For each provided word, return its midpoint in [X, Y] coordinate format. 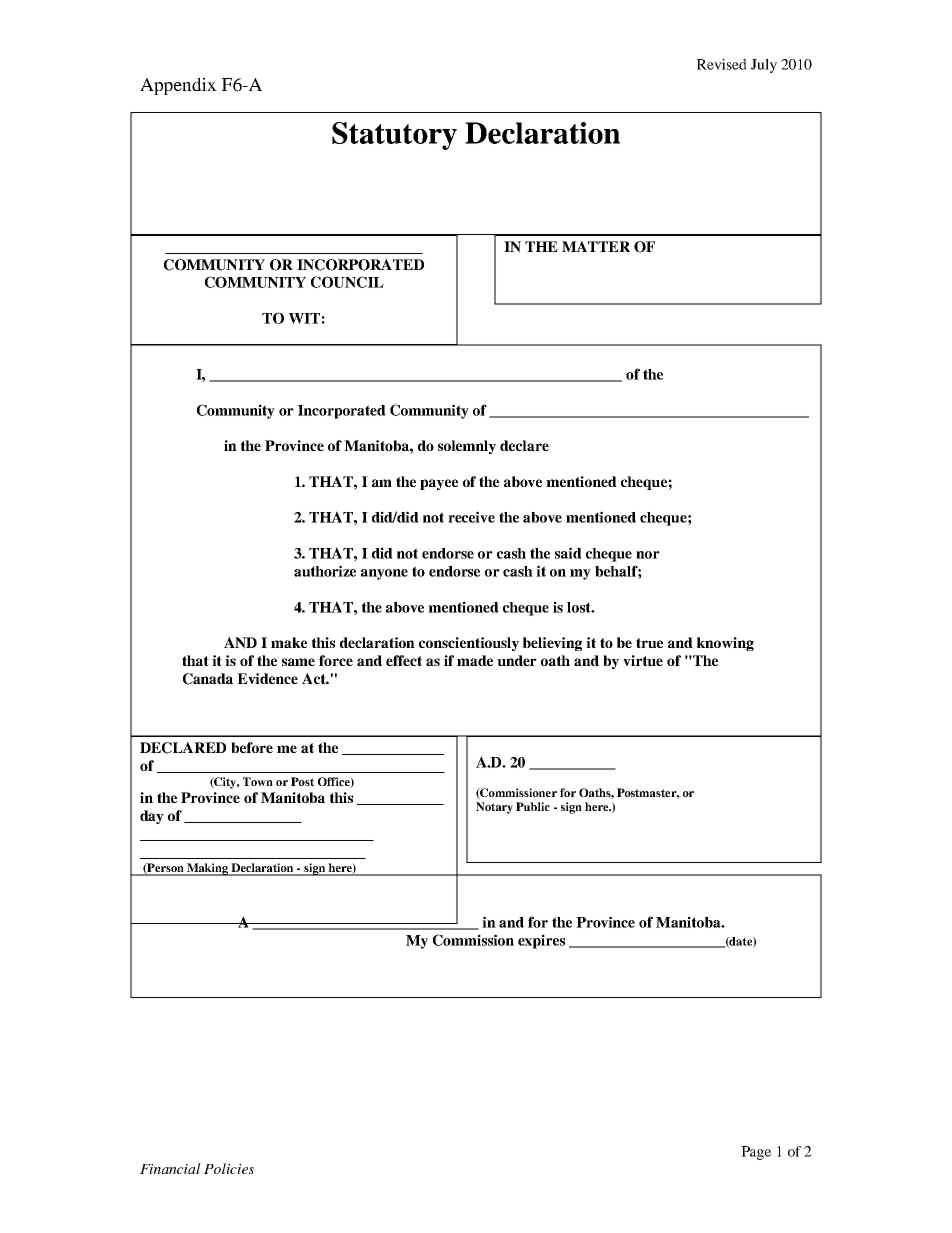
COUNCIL [347, 282]
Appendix [178, 86]
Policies [229, 1168]
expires [541, 941]
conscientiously [469, 644]
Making [207, 869]
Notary [494, 808]
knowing [725, 644]
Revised [722, 64]
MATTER [596, 246]
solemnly [467, 447]
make [289, 642]
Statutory [394, 136]
